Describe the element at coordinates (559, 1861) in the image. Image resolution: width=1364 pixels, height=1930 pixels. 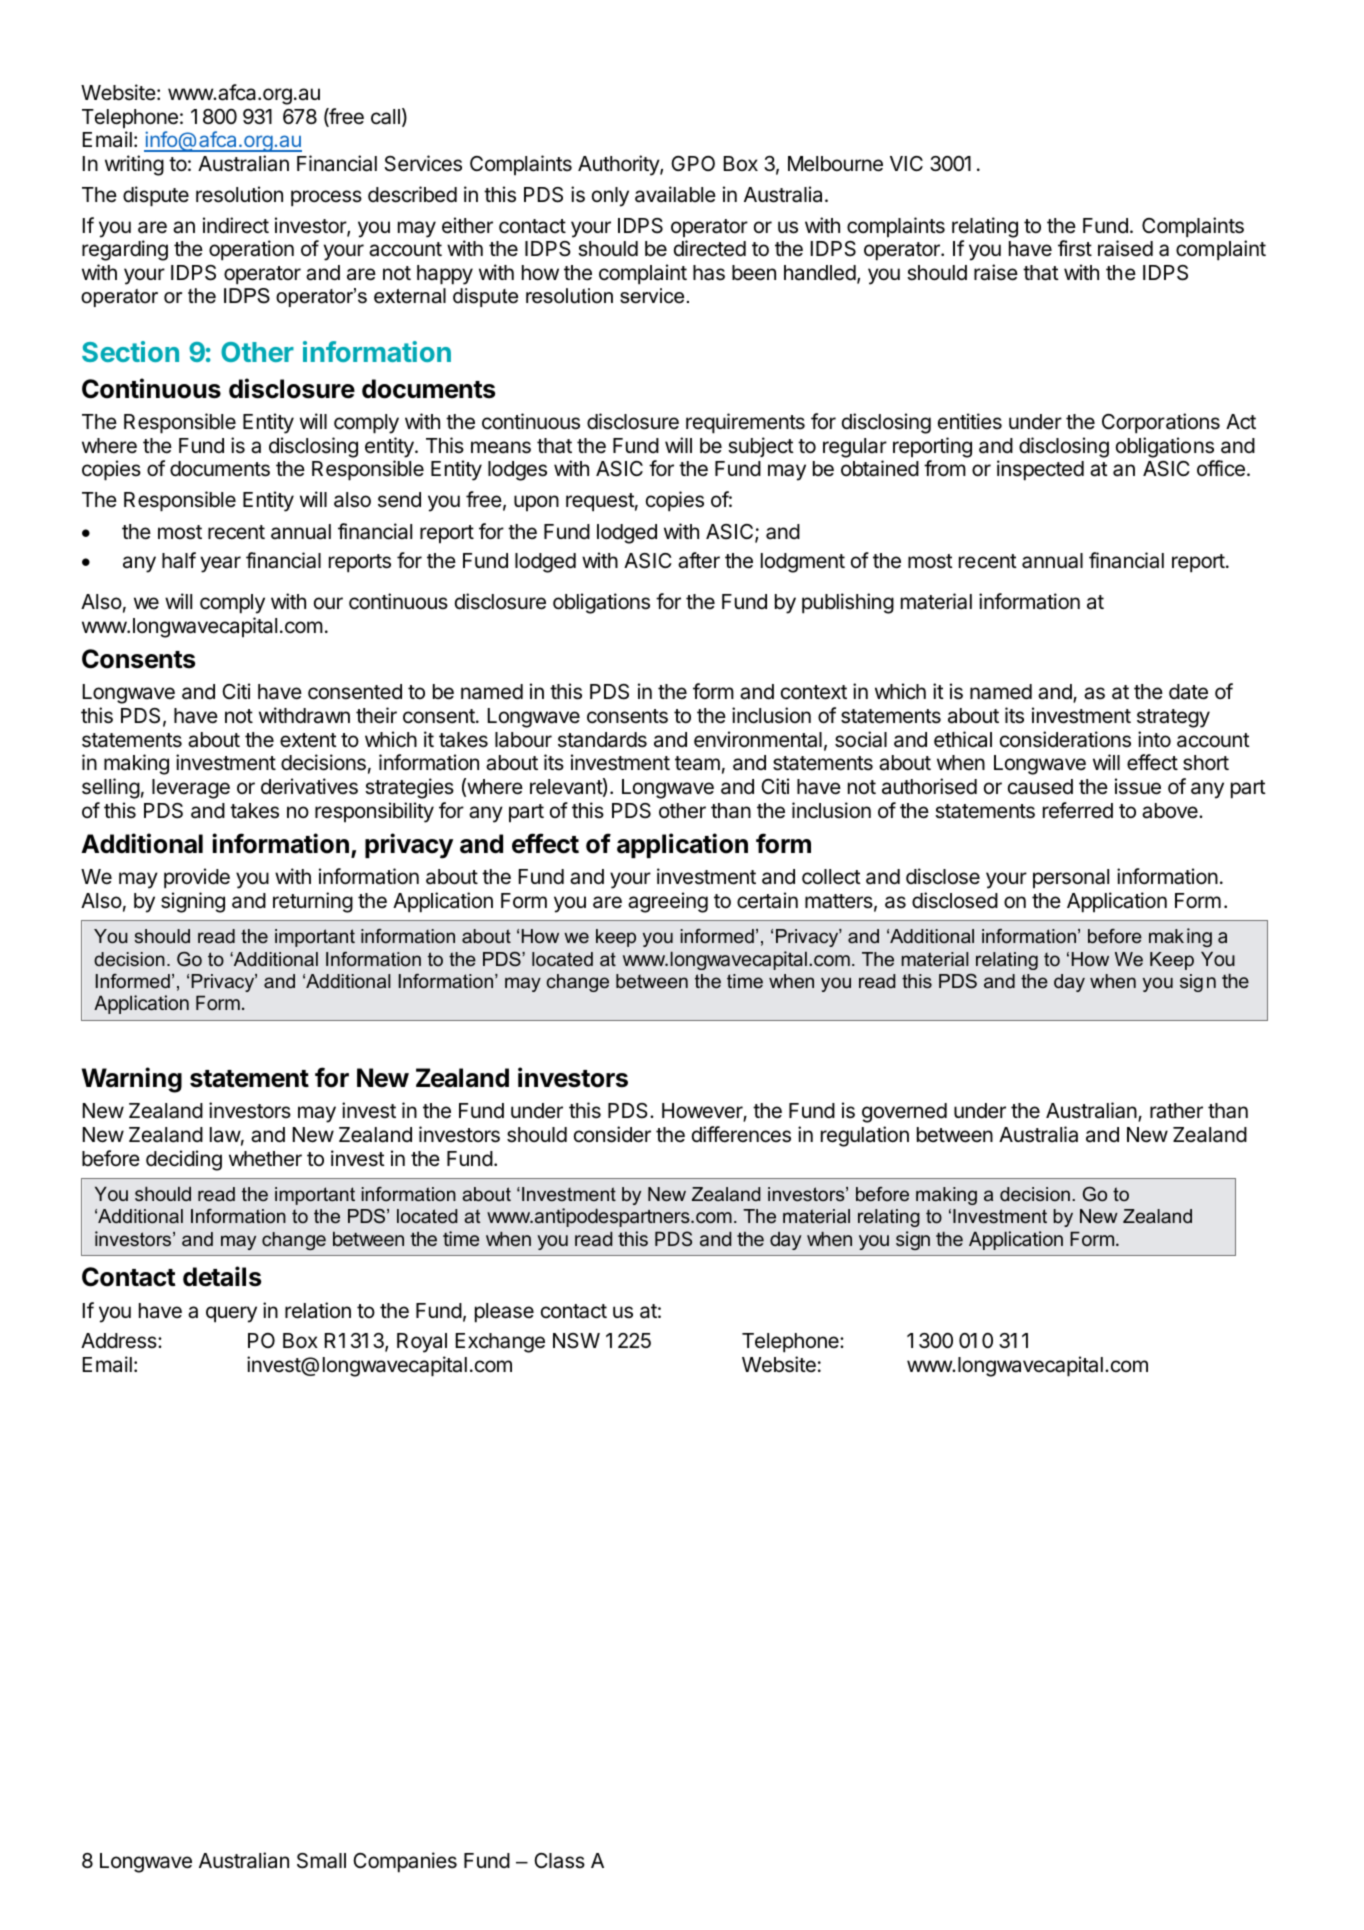
I see `Class` at that location.
